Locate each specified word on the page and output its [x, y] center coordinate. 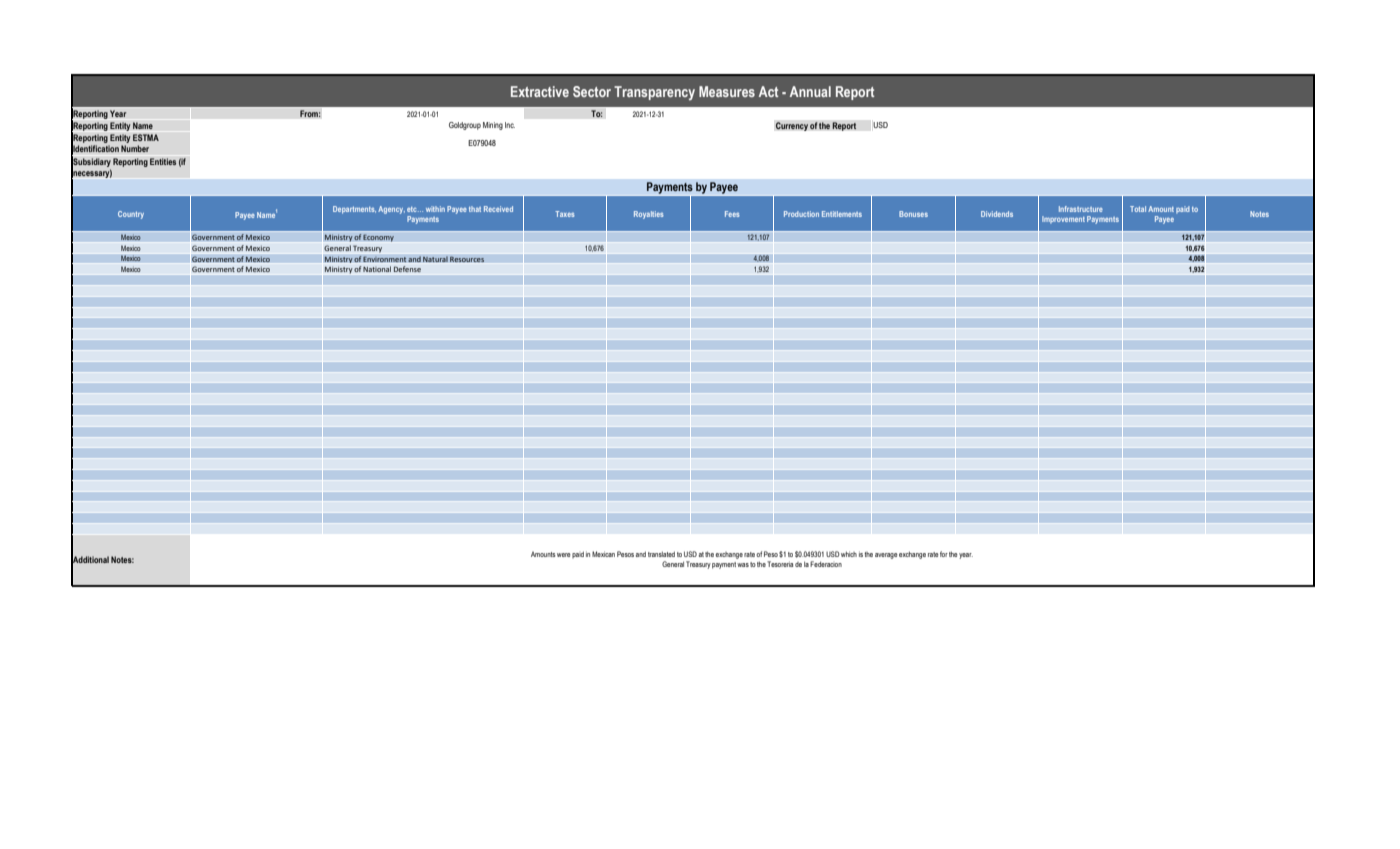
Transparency [654, 93]
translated [661, 554]
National [377, 270]
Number [135, 148]
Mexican [603, 554]
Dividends [997, 214]
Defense [407, 270]
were [564, 555]
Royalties [649, 215]
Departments [354, 210]
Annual [810, 91]
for [944, 554]
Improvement [1063, 219]
